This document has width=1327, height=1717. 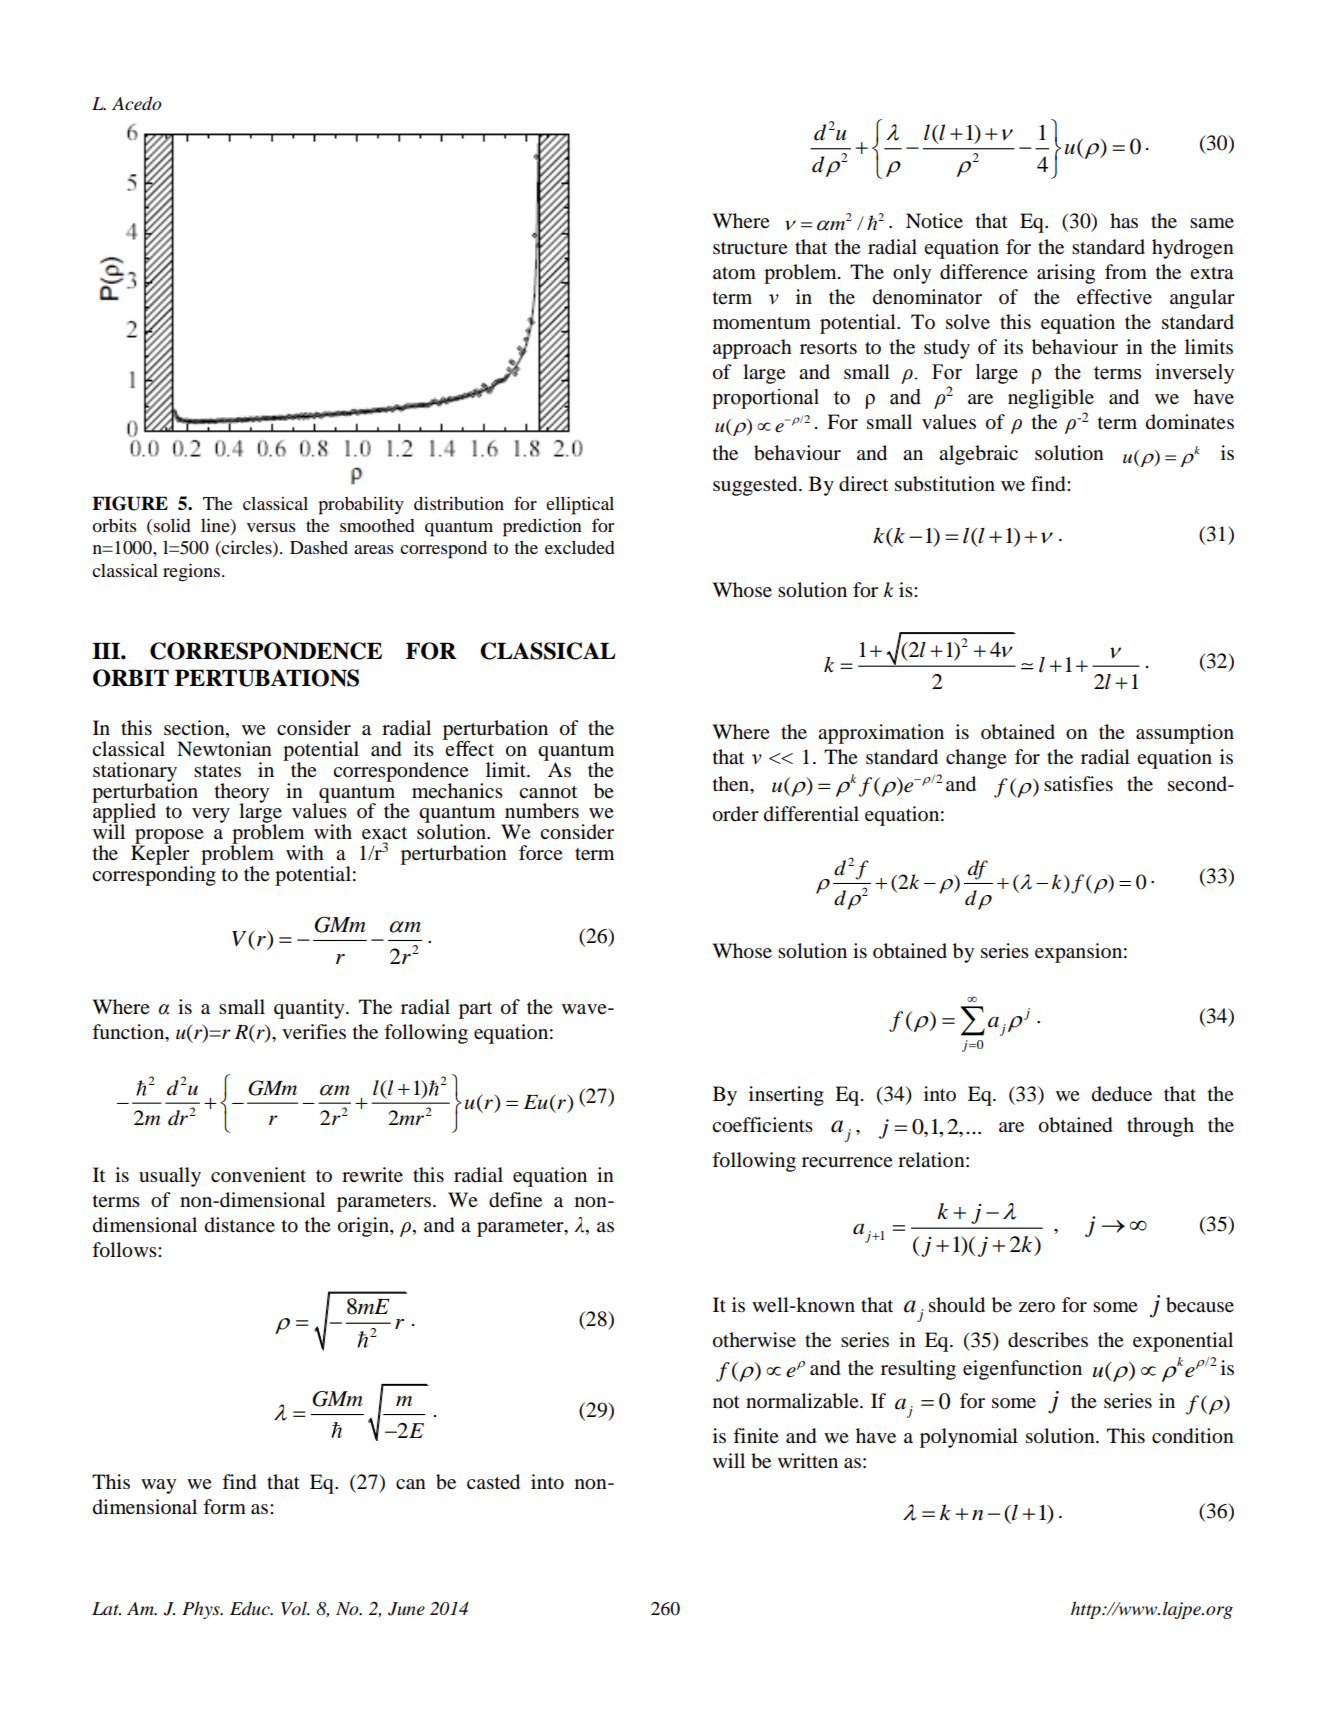 I want to click on arising, so click(x=1066, y=274).
